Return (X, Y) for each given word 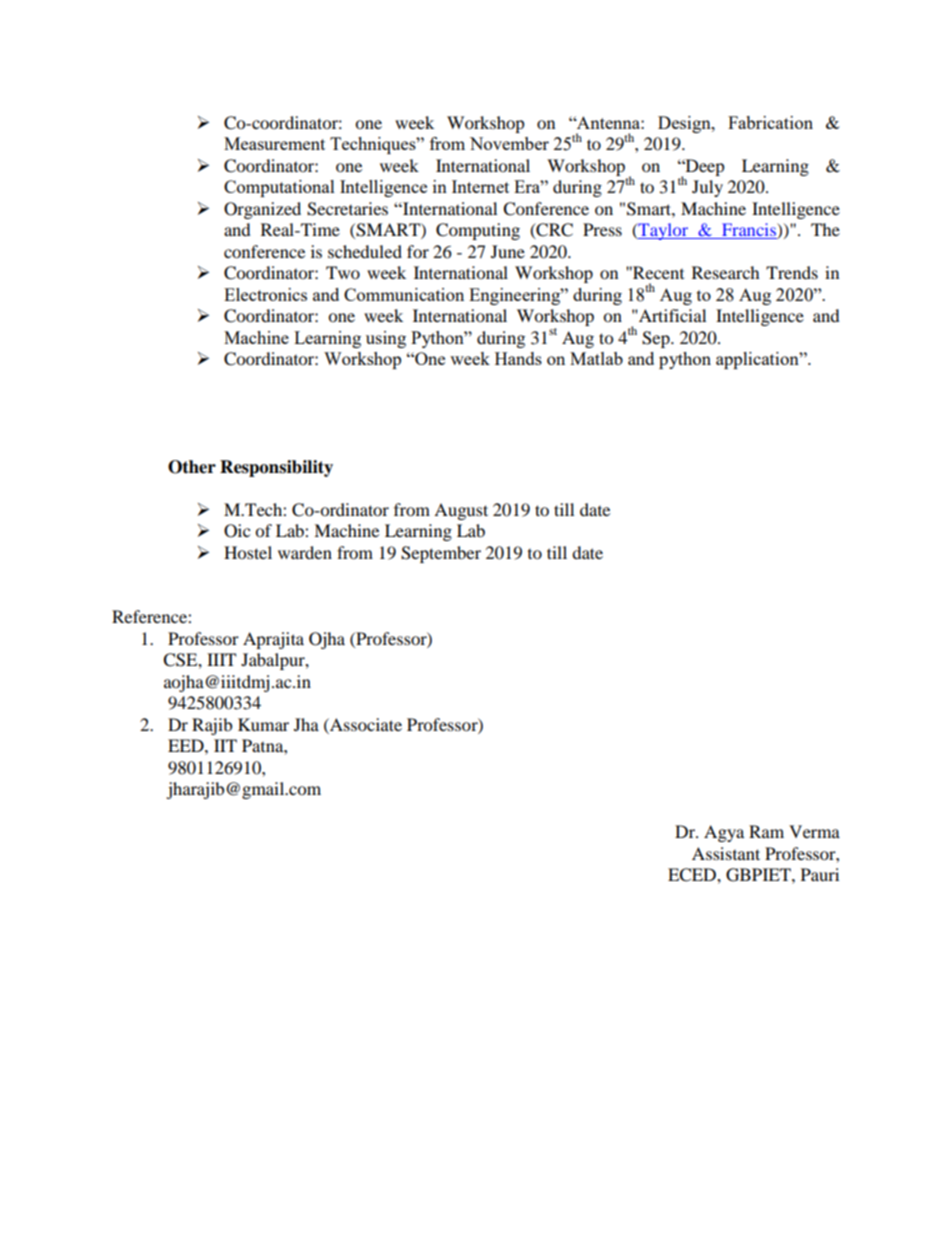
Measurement (274, 143)
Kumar (263, 724)
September (441, 554)
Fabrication (770, 122)
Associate (365, 724)
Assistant (726, 853)
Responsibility (276, 468)
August (461, 511)
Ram (766, 831)
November (509, 143)
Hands (518, 358)
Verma (814, 831)
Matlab (596, 358)
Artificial (671, 315)
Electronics (265, 294)
